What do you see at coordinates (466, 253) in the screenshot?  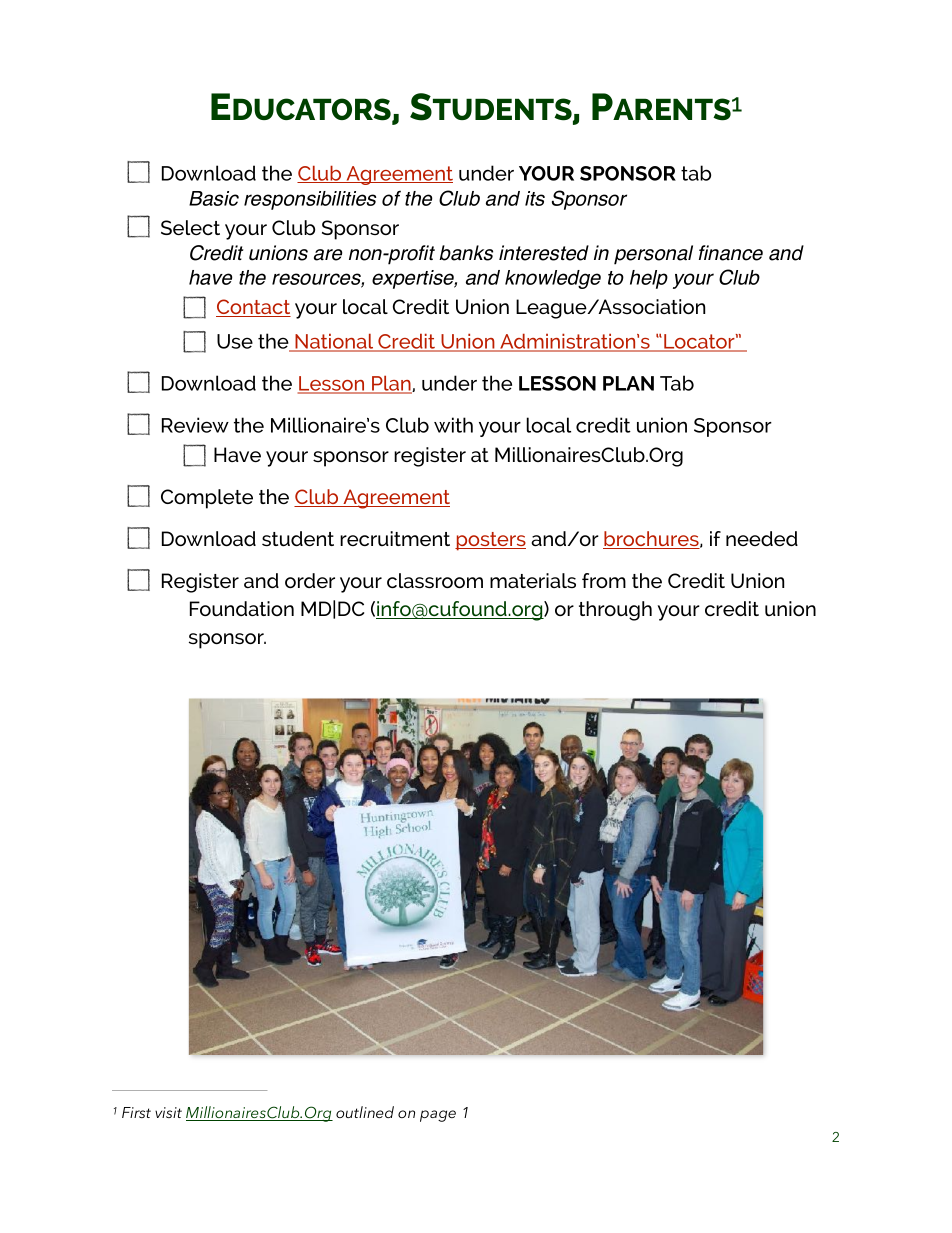 I see `banks` at bounding box center [466, 253].
